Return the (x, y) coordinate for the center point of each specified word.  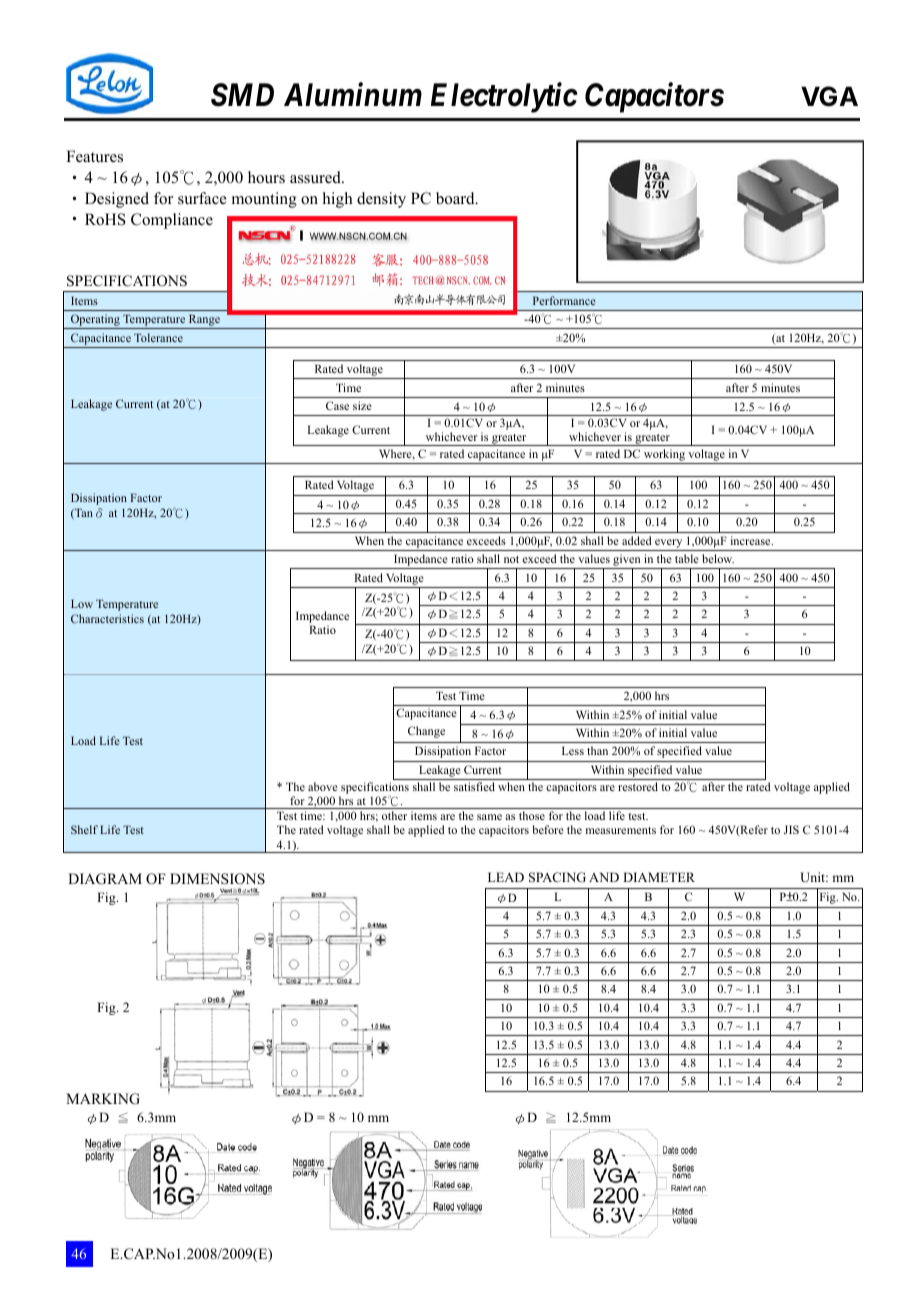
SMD (242, 95)
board (456, 198)
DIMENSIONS (217, 879)
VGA (829, 96)
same (489, 817)
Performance (564, 300)
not (511, 559)
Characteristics (107, 618)
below (718, 558)
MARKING (103, 1099)
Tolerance (158, 337)
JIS (791, 829)
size (362, 405)
